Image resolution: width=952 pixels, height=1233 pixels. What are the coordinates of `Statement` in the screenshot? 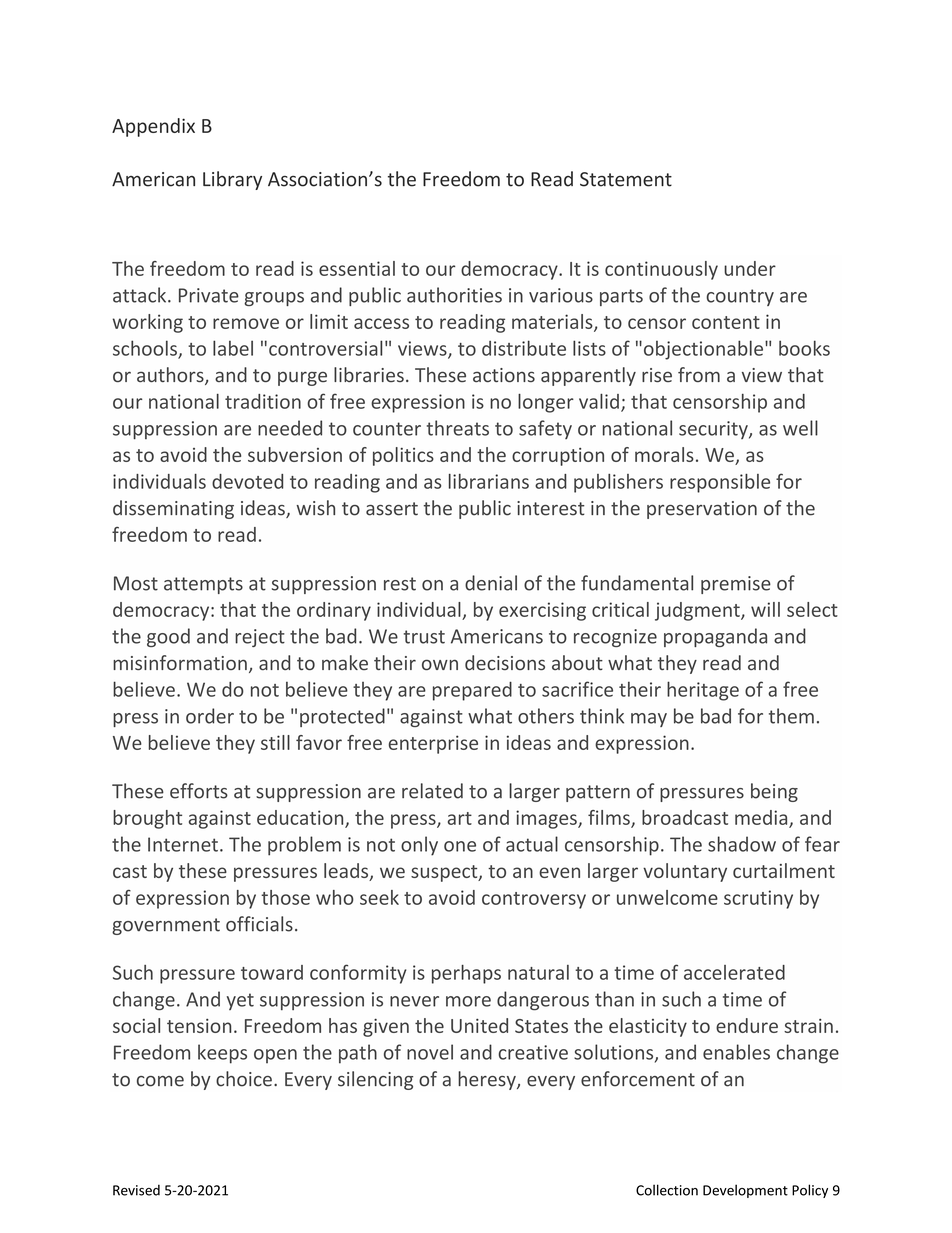 It's located at (626, 179).
